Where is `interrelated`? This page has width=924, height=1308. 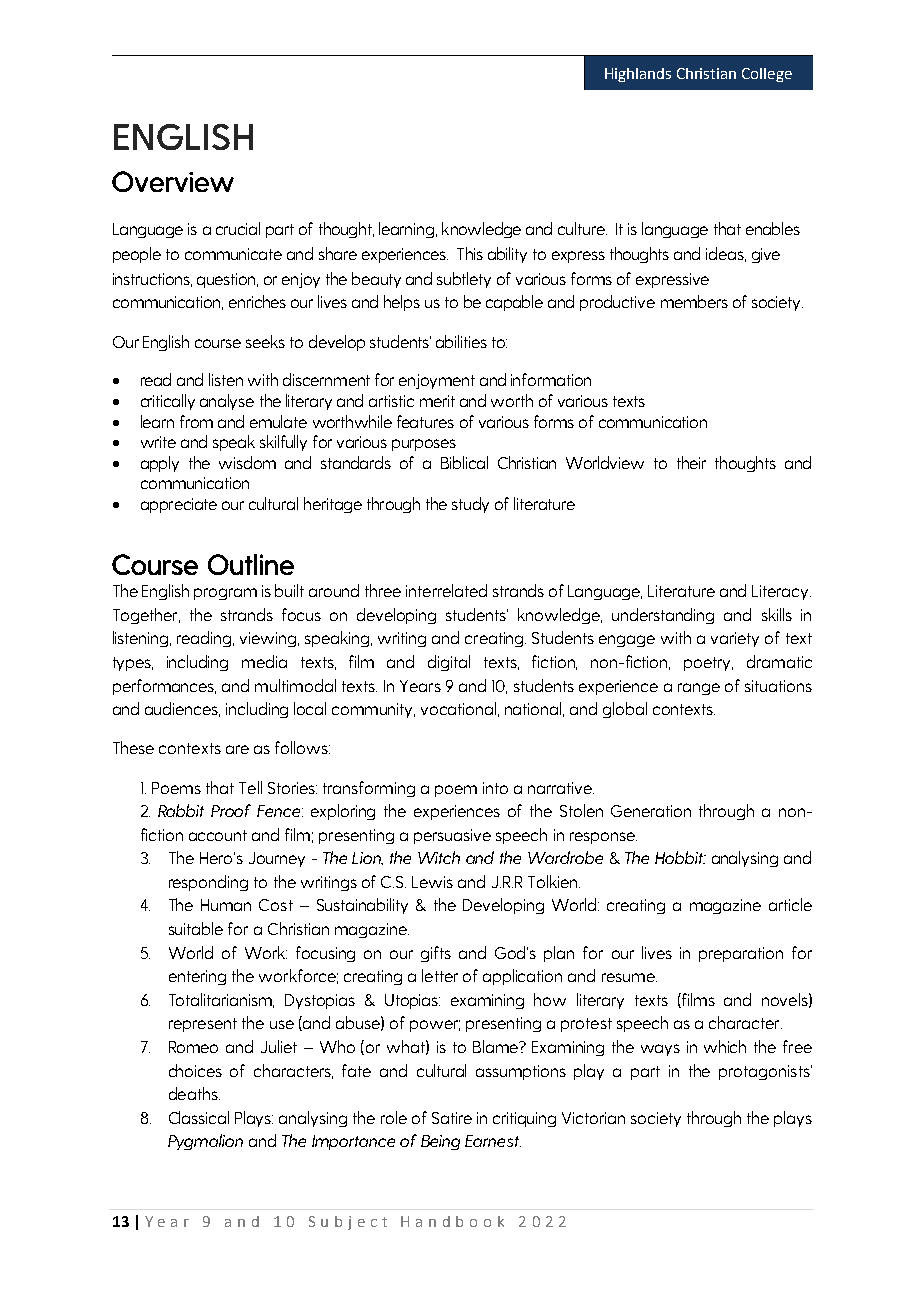 interrelated is located at coordinates (446, 590).
